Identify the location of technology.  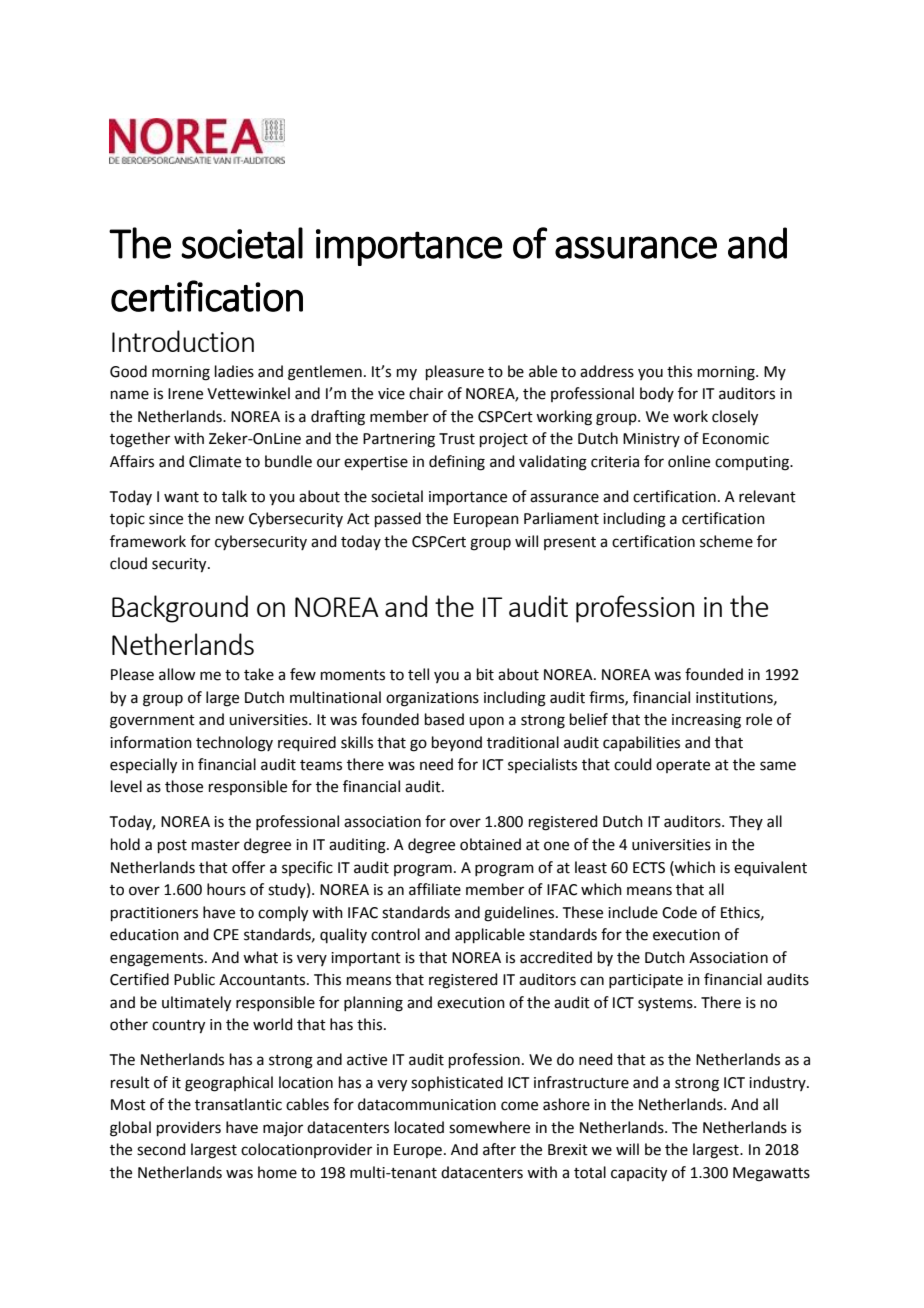
(234, 744).
